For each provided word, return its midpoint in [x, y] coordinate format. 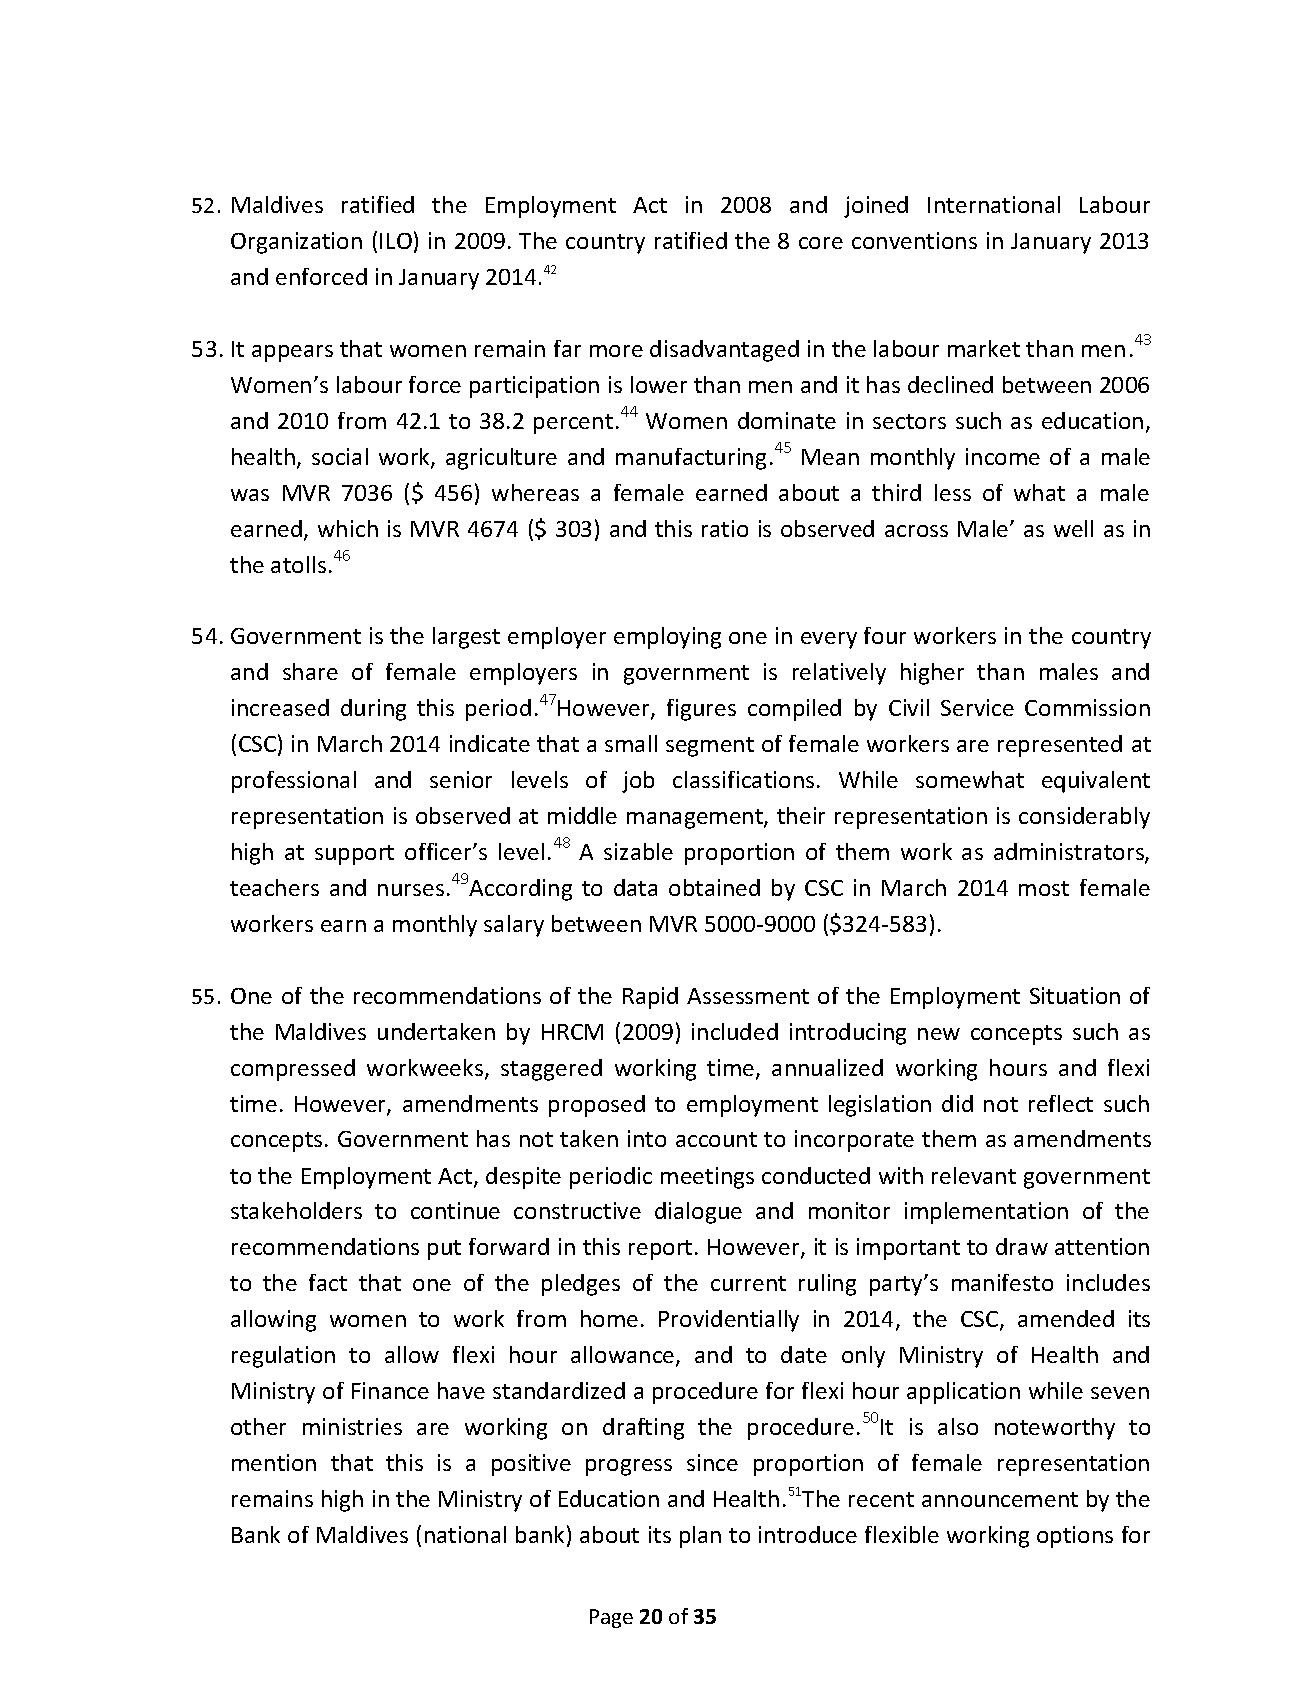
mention [274, 1462]
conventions [914, 240]
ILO [396, 241]
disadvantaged [724, 351]
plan [700, 1537]
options [1075, 1537]
